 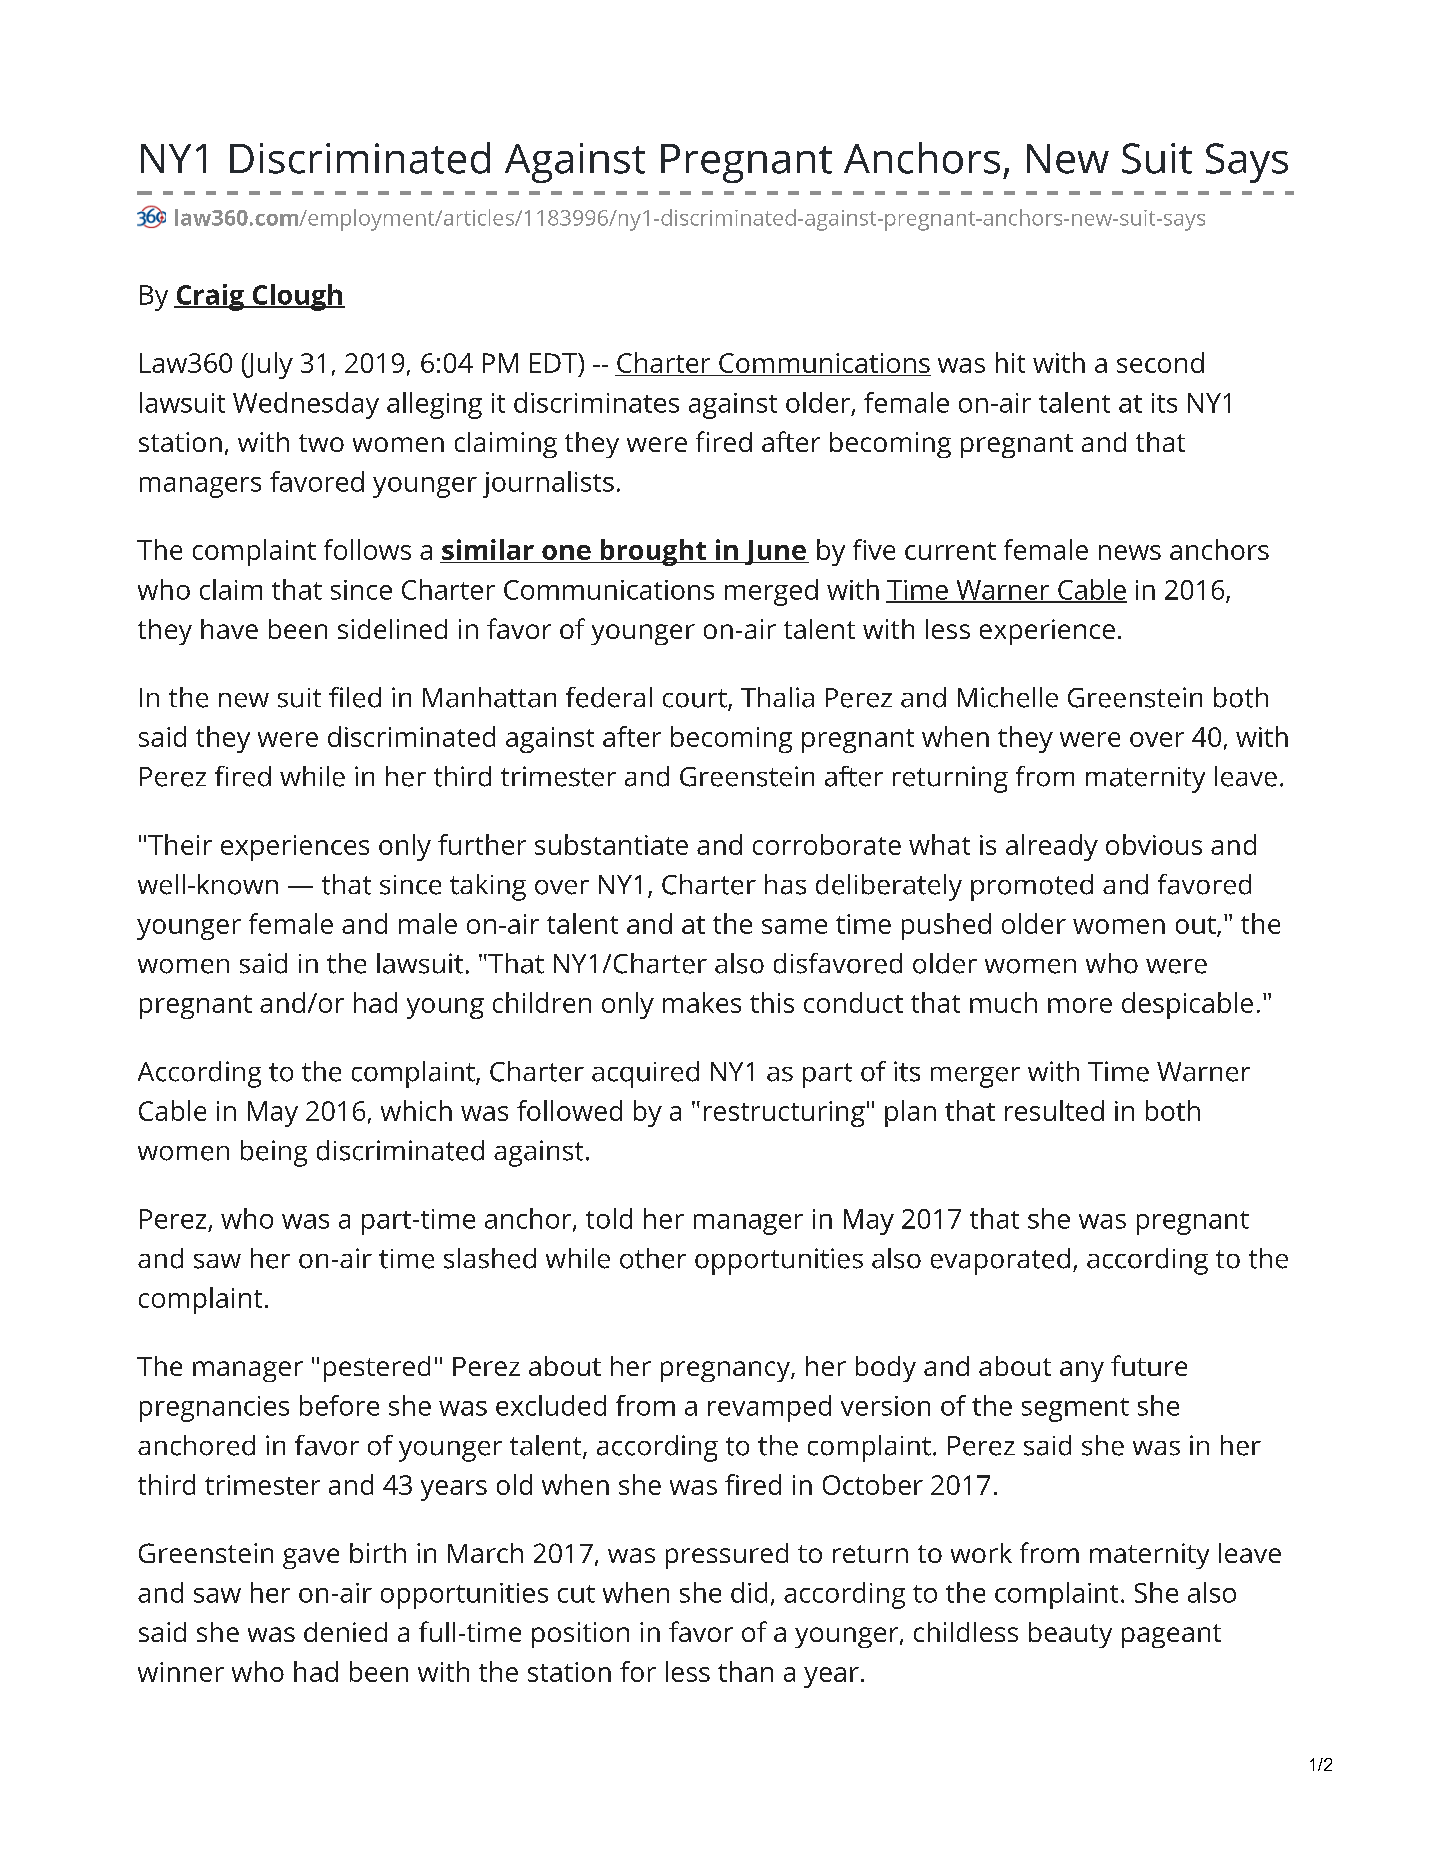 What do you see at coordinates (274, 1153) in the screenshot?
I see `being` at bounding box center [274, 1153].
